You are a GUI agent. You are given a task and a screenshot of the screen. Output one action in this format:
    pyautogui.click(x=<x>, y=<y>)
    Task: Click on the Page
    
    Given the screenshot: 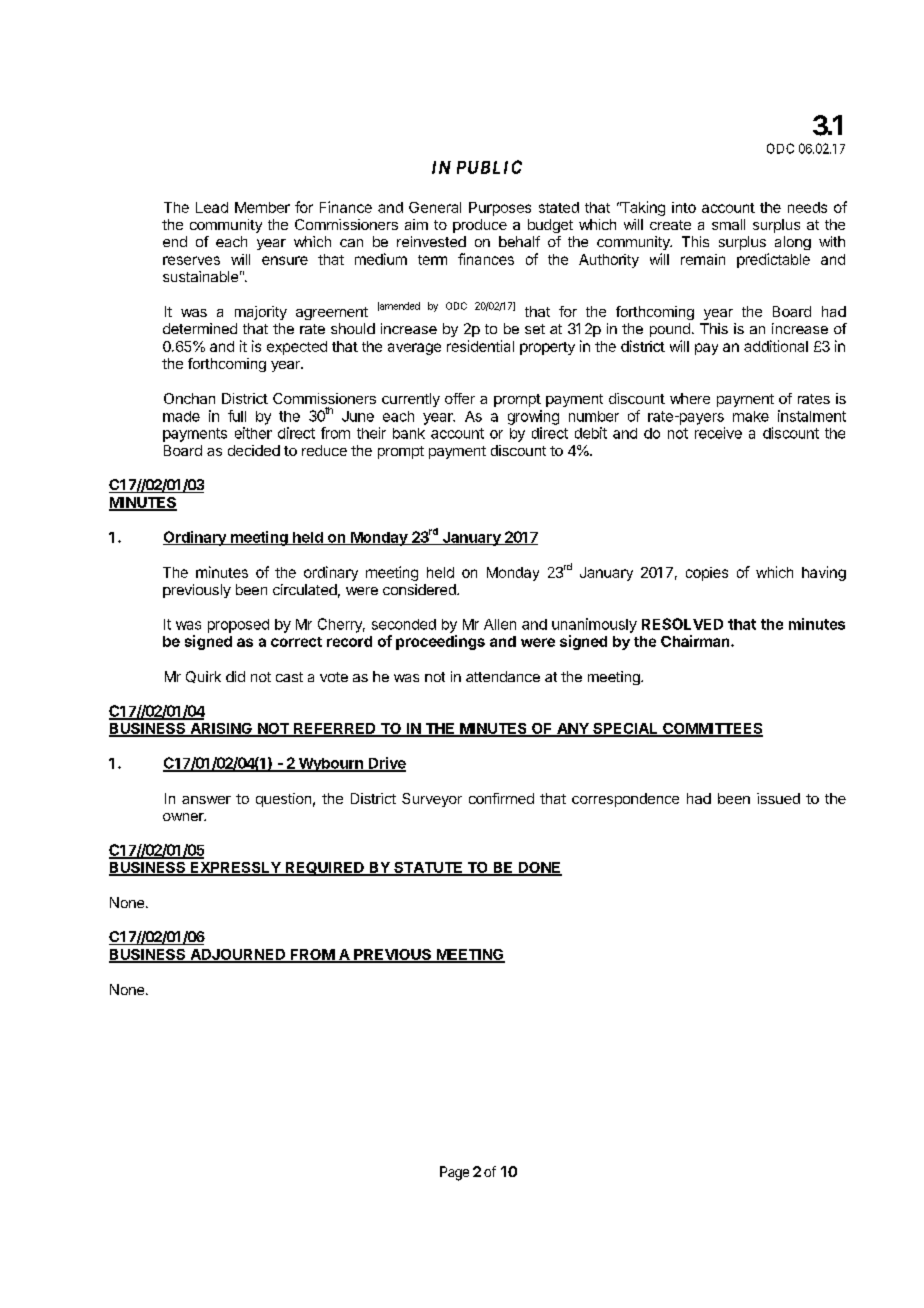 What is the action you would take?
    pyautogui.click(x=454, y=1173)
